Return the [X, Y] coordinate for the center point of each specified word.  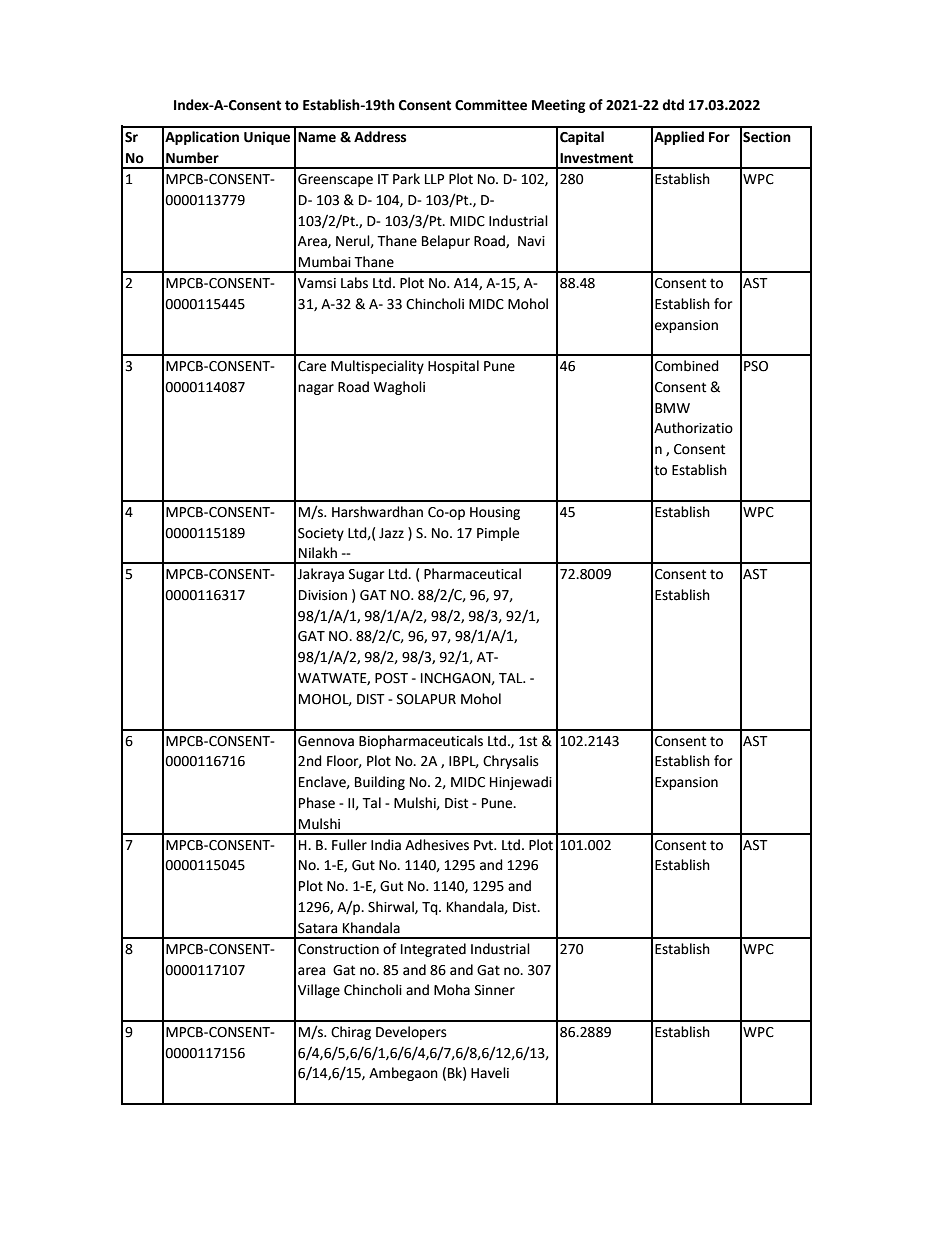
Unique [267, 138]
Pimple [498, 534]
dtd [673, 105]
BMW [672, 408]
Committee [491, 105]
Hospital [453, 367]
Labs [354, 283]
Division [323, 595]
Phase [317, 803]
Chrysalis [511, 762]
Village [319, 991]
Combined [687, 366]
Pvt [485, 845]
